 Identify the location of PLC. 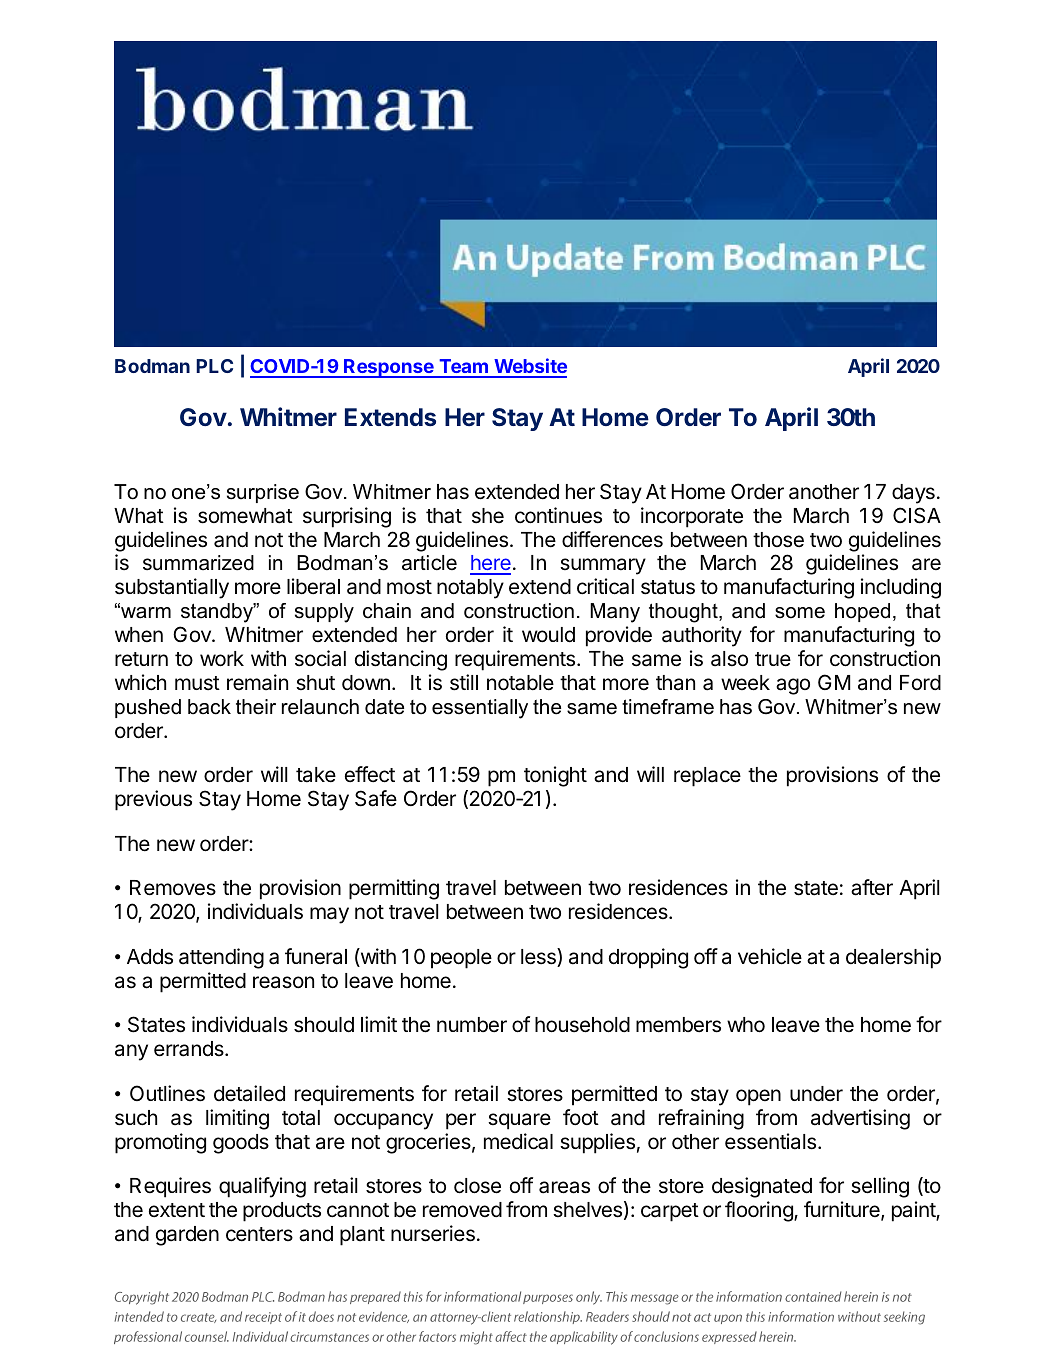
(214, 366).
